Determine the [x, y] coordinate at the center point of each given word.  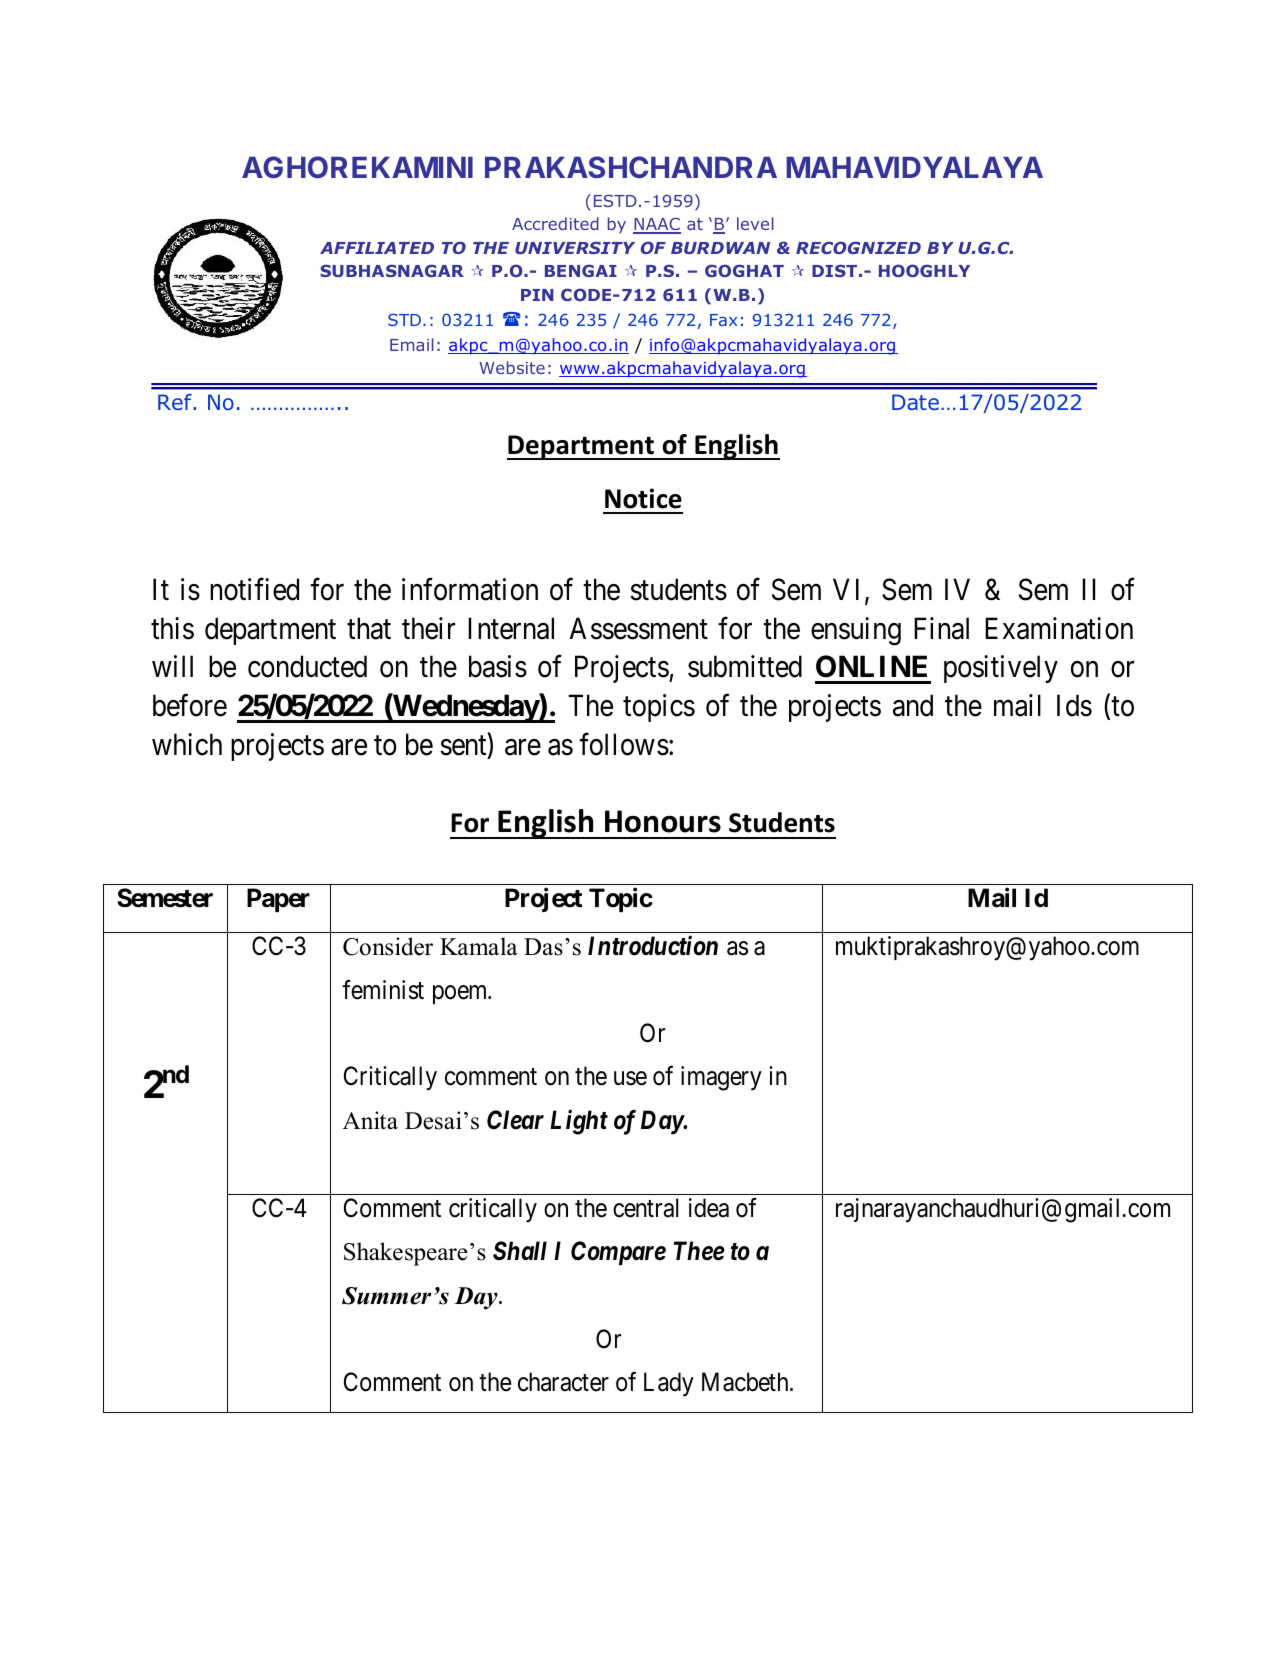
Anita [370, 1120]
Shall [520, 1251]
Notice [643, 498]
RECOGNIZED [858, 247]
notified [254, 589]
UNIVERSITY [575, 247]
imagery [721, 1078]
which [187, 744]
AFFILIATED [377, 248]
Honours [663, 821]
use [630, 1079]
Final [941, 628]
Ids [1074, 705]
